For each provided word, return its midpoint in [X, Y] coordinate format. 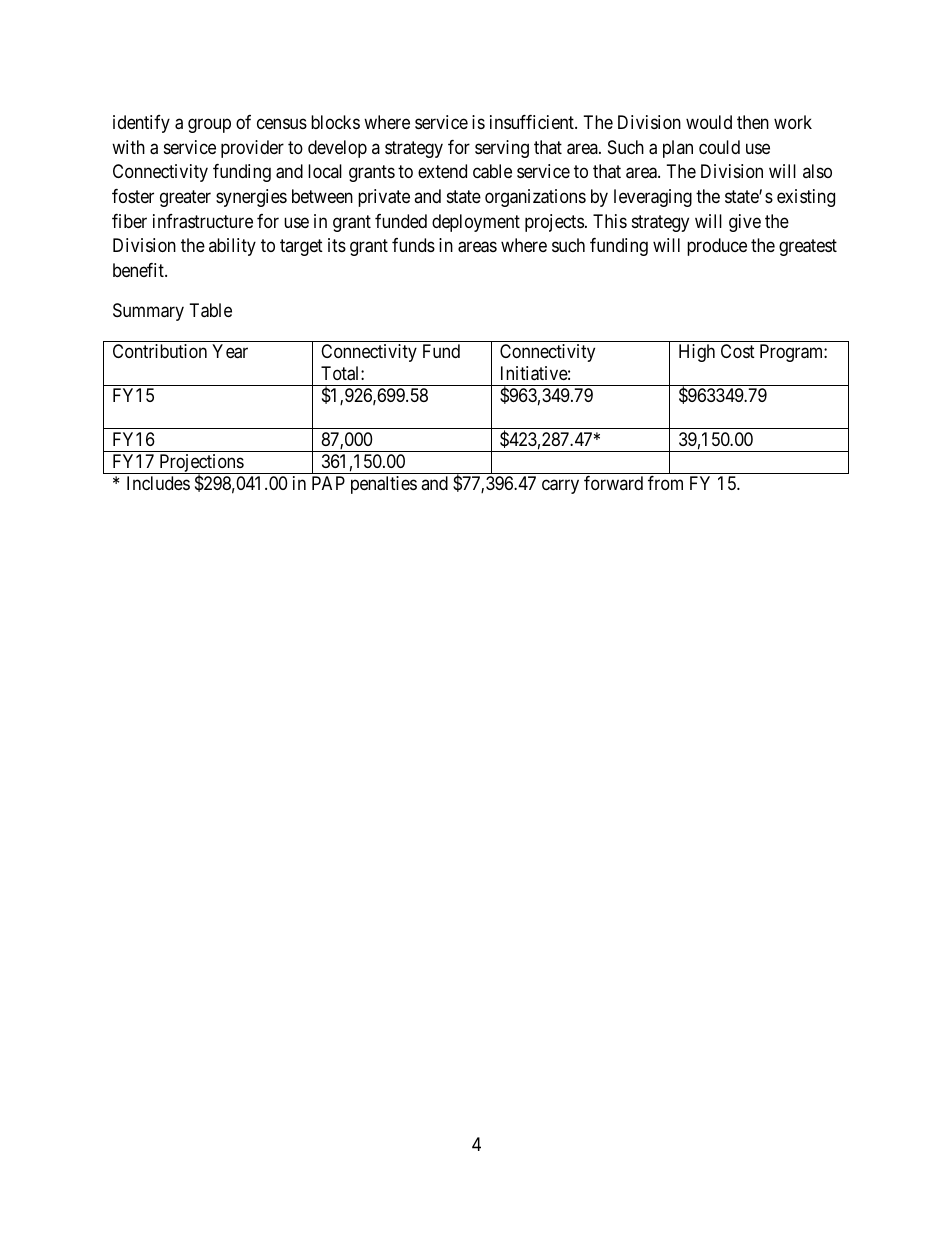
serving [502, 149]
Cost [738, 351]
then [753, 122]
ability [232, 247]
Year [230, 351]
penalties [384, 485]
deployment [476, 223]
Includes [158, 483]
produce [717, 247]
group [209, 125]
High [697, 353]
